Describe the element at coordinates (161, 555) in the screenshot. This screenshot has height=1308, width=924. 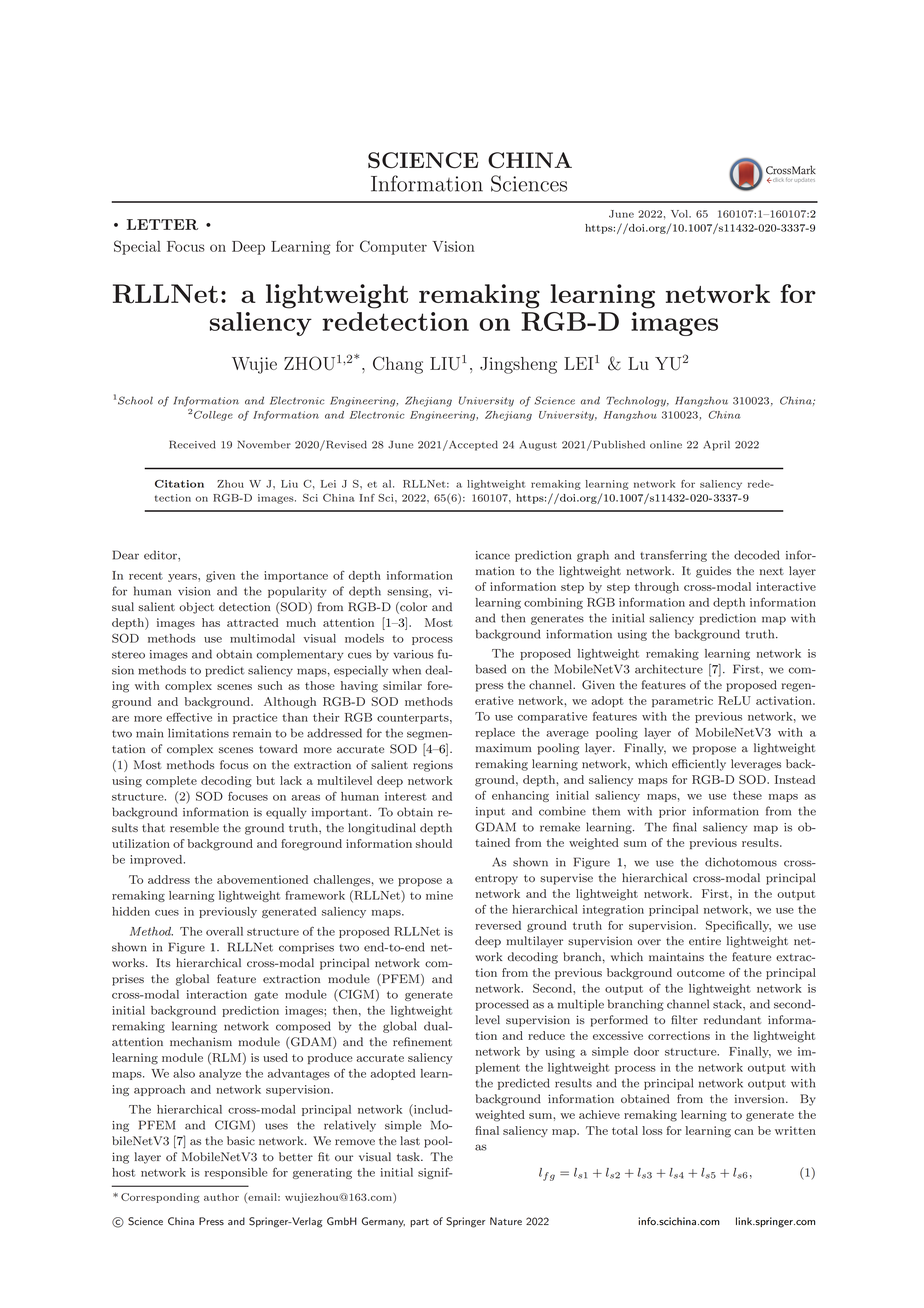
I see `editor` at that location.
